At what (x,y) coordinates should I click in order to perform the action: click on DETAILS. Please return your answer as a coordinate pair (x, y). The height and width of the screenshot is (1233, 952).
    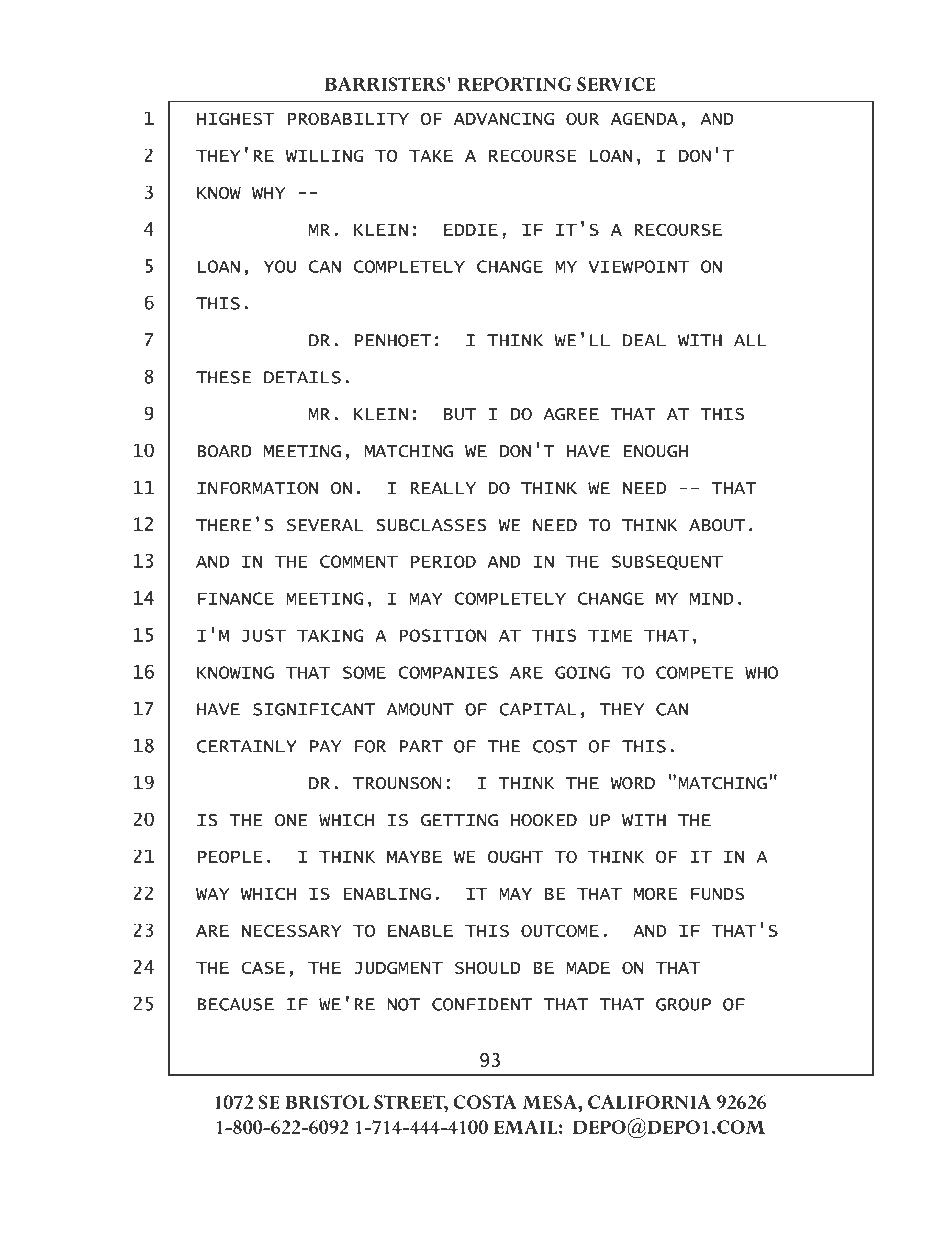
    Looking at the image, I should click on (302, 377).
